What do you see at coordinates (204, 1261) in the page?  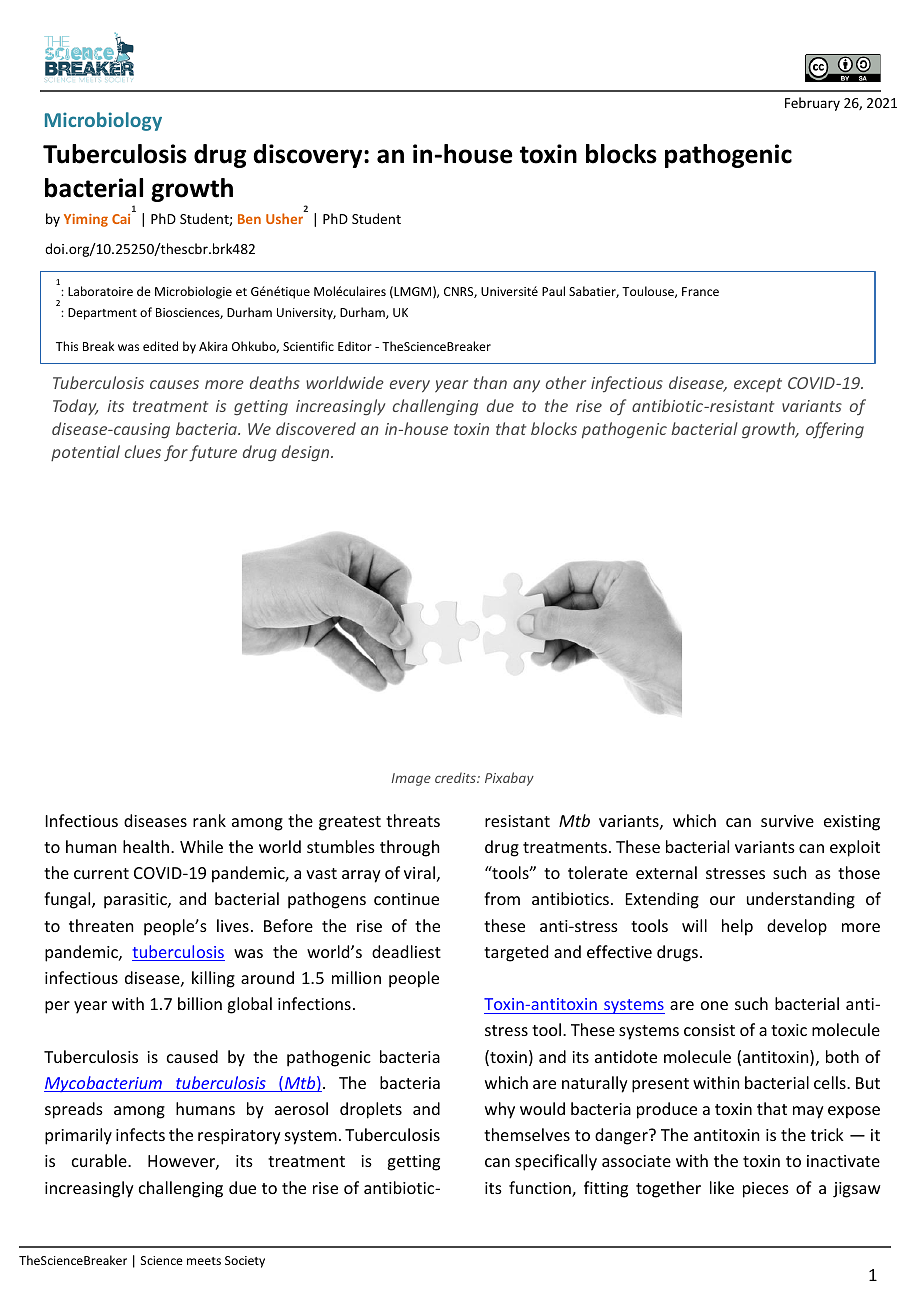 I see `meets` at bounding box center [204, 1261].
